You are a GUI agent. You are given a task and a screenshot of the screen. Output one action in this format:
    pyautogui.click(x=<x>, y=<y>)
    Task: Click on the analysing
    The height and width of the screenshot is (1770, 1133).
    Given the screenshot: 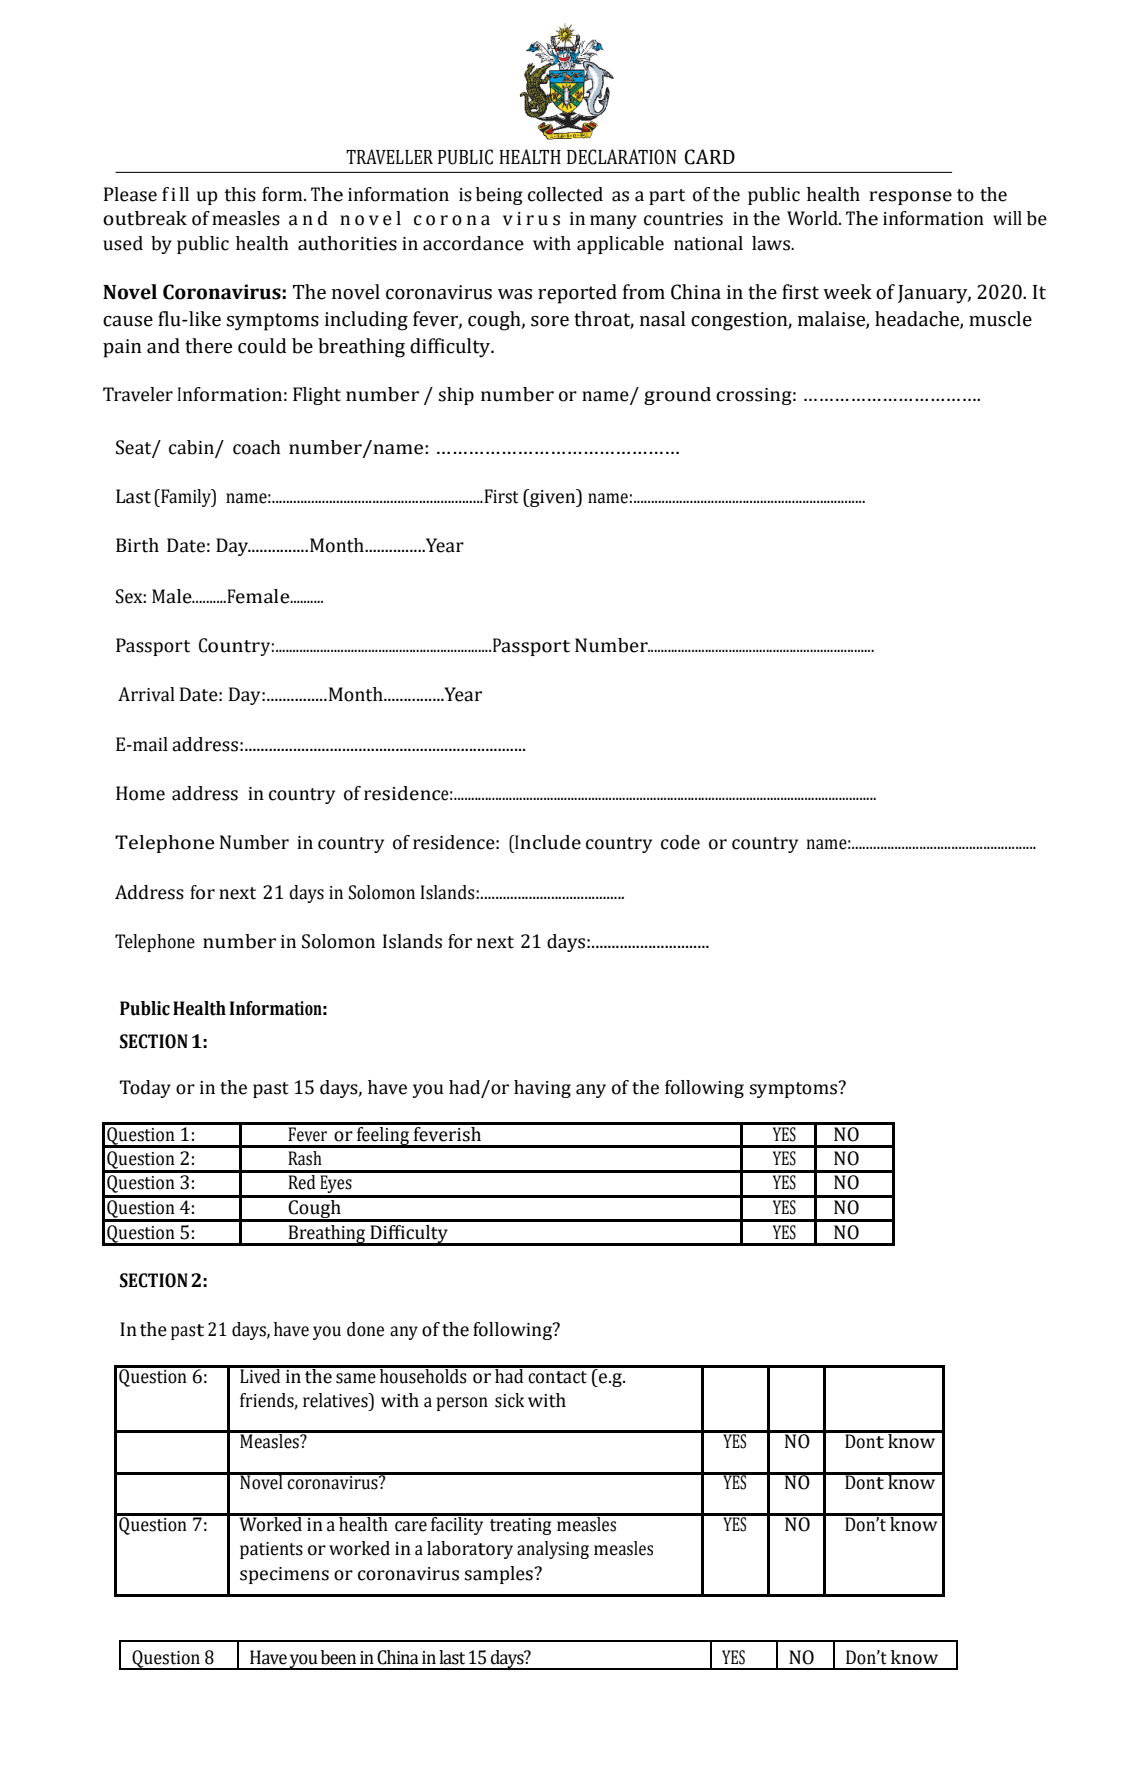 What is the action you would take?
    pyautogui.click(x=553, y=1550)
